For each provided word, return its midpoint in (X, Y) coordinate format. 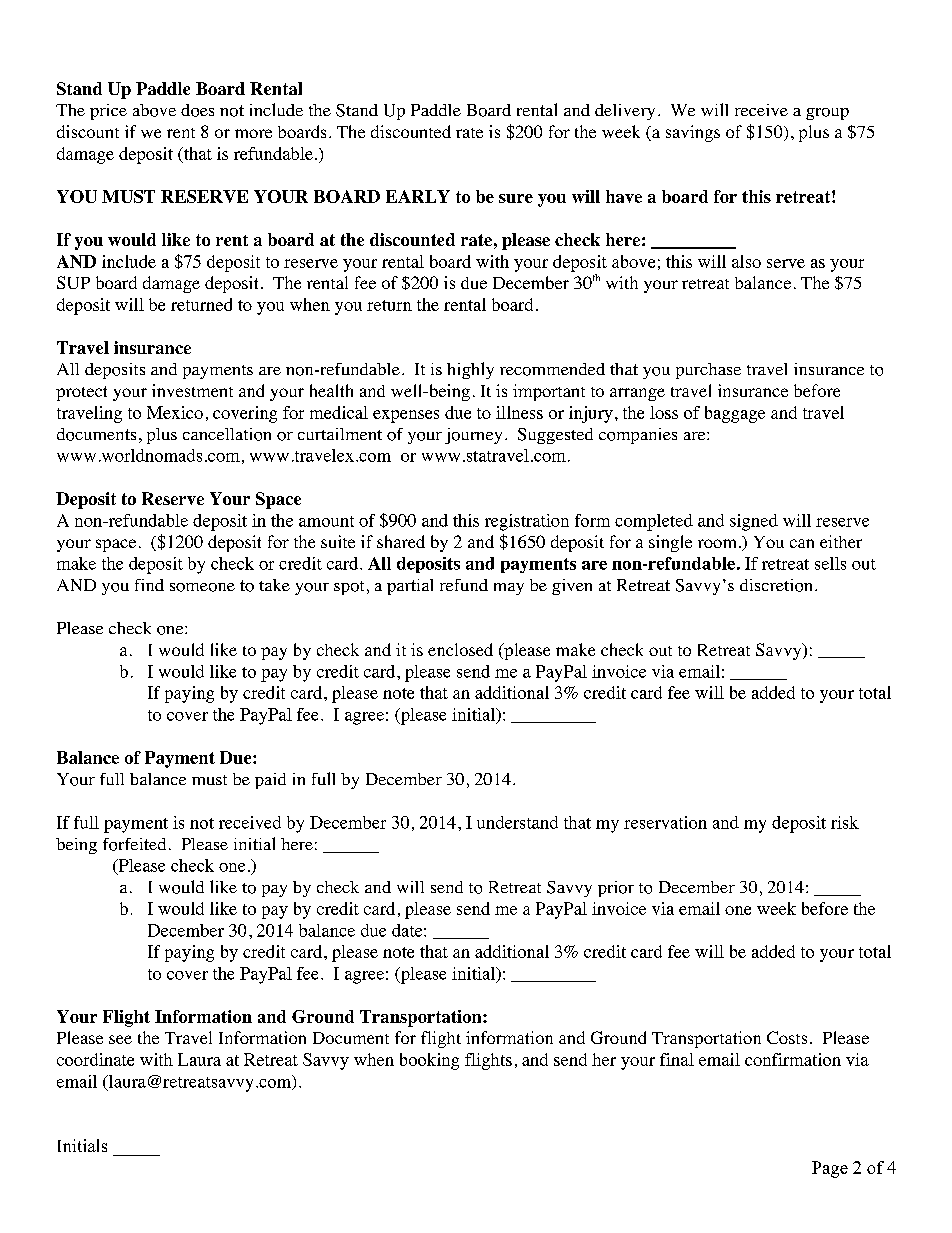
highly (470, 370)
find (149, 585)
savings (693, 133)
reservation (665, 822)
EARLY (418, 196)
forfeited (134, 844)
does (197, 110)
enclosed (460, 649)
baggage (735, 414)
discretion (776, 585)
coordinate (95, 1059)
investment (192, 390)
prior (616, 889)
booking (429, 1061)
